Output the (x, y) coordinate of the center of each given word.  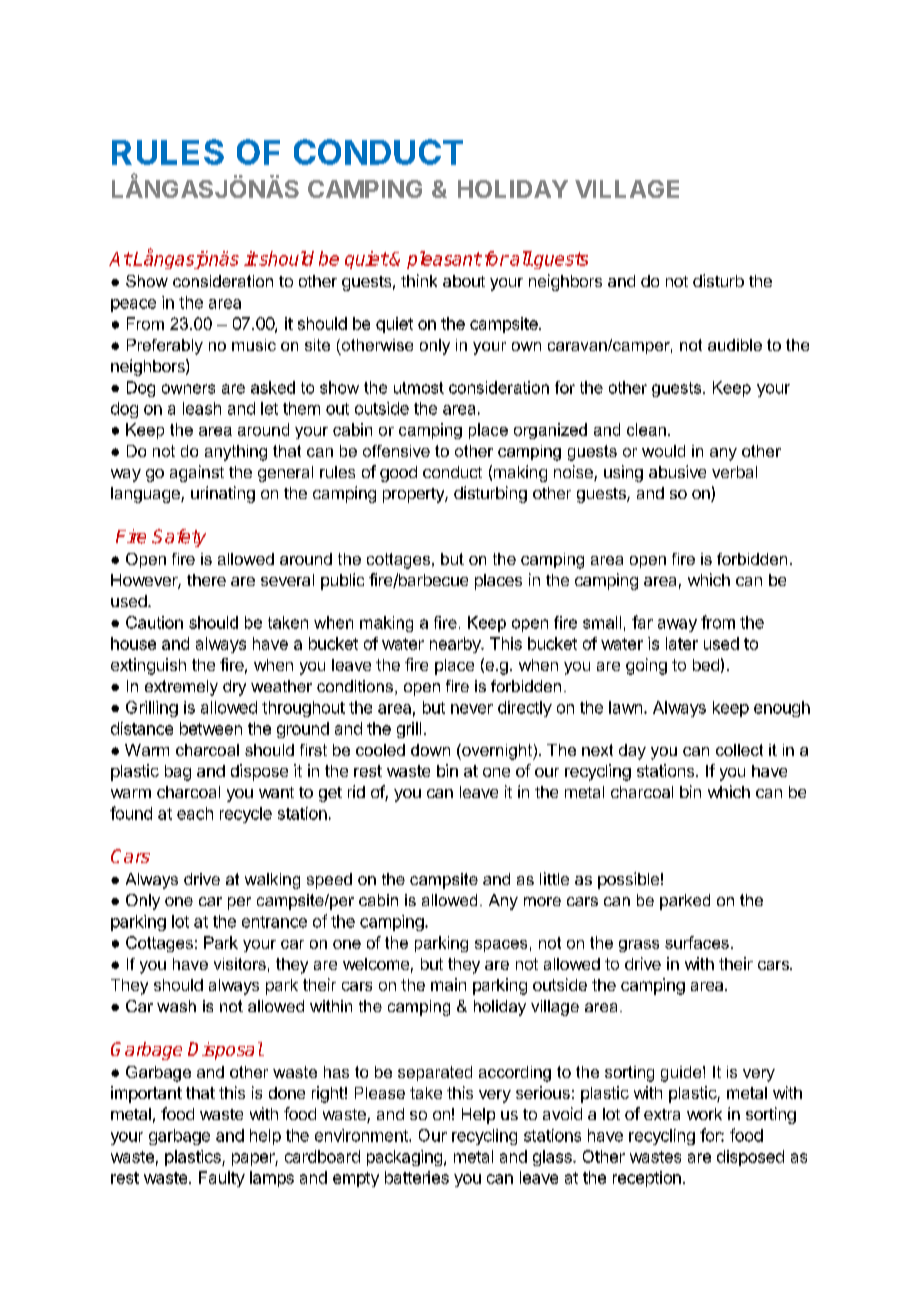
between (211, 728)
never (472, 709)
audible (735, 345)
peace (133, 305)
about (464, 281)
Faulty (222, 1179)
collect (739, 750)
